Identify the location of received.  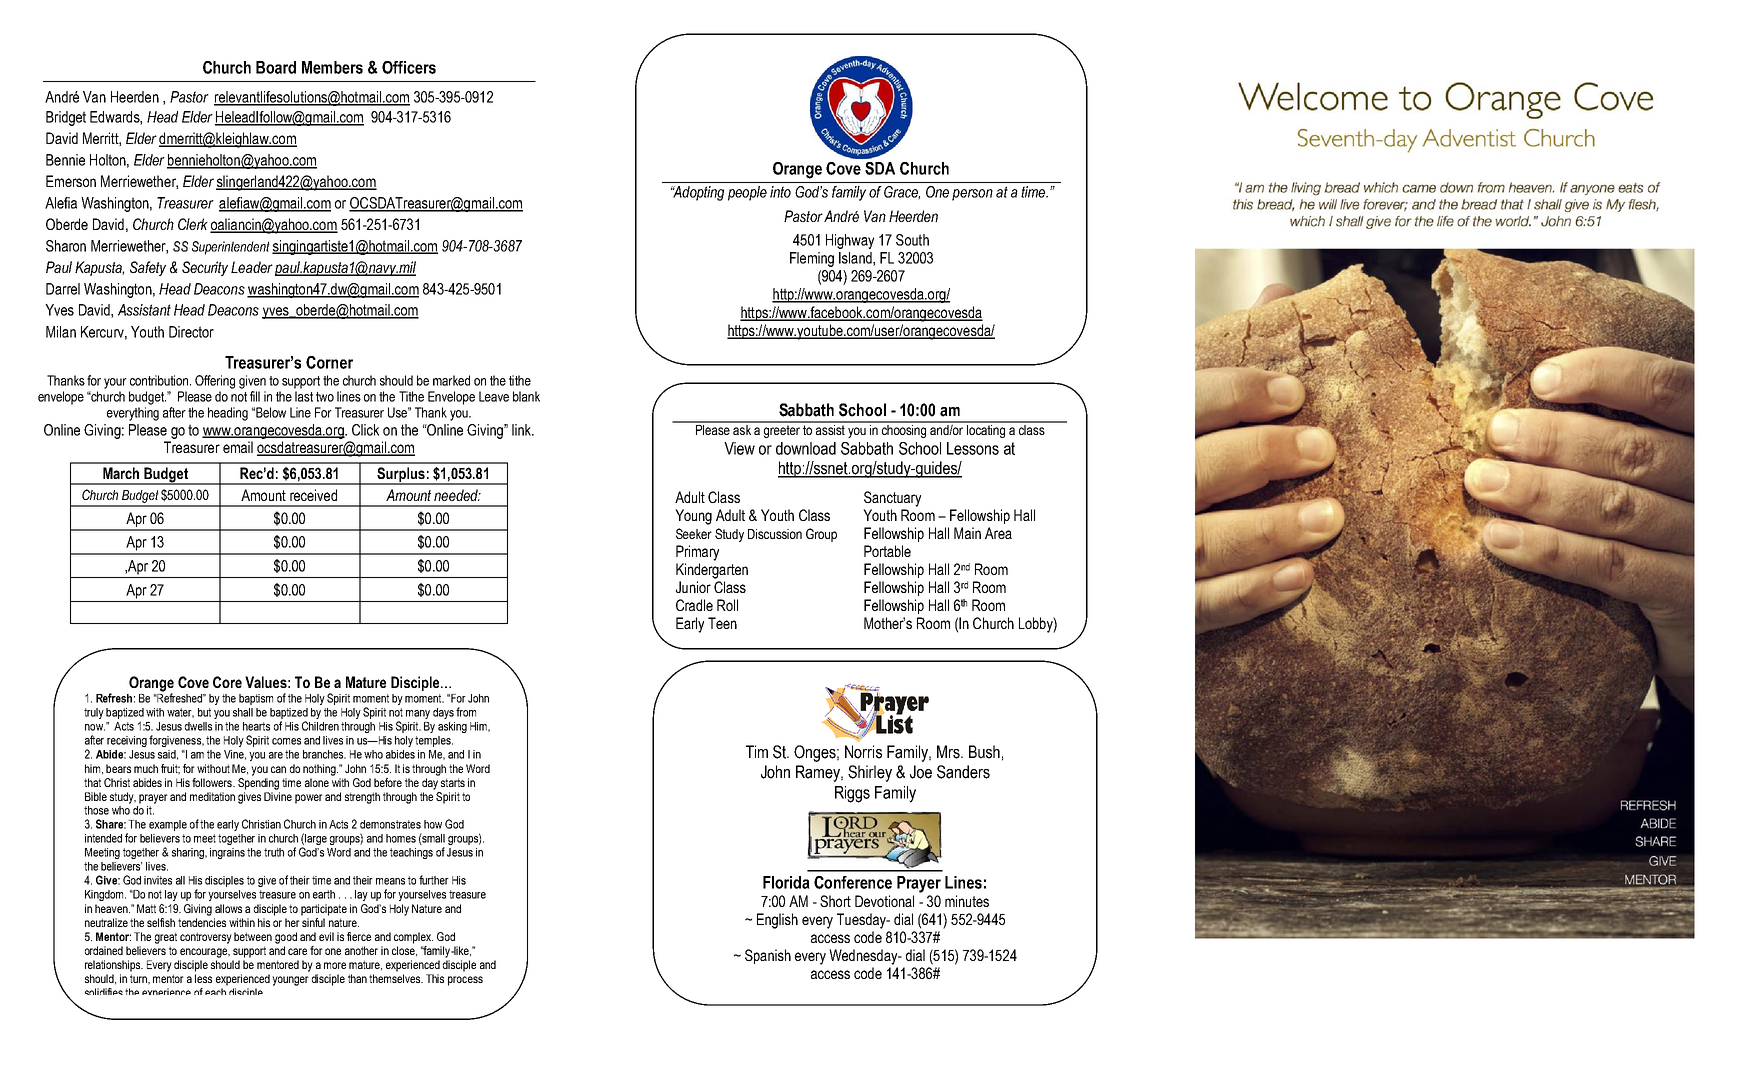
(313, 495).
